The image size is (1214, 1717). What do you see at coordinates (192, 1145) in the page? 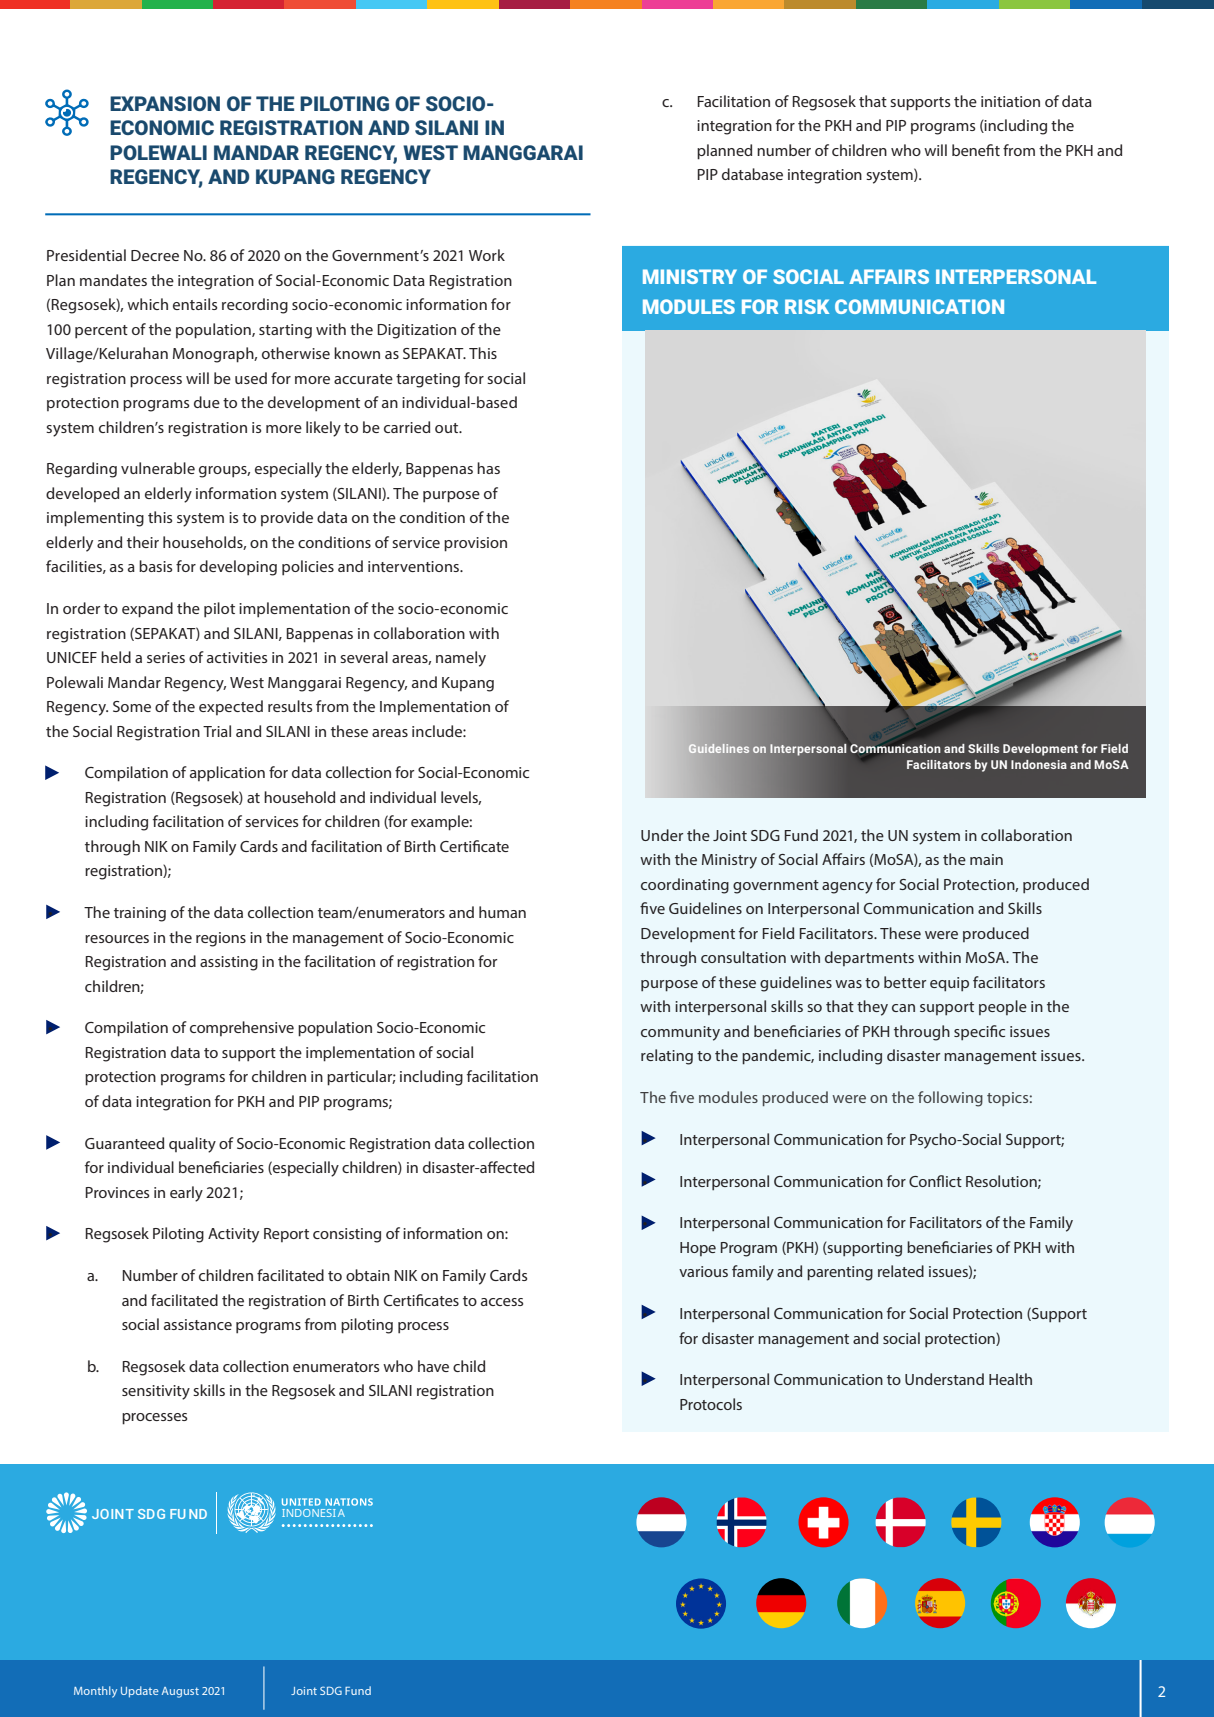
I see `quality` at bounding box center [192, 1145].
